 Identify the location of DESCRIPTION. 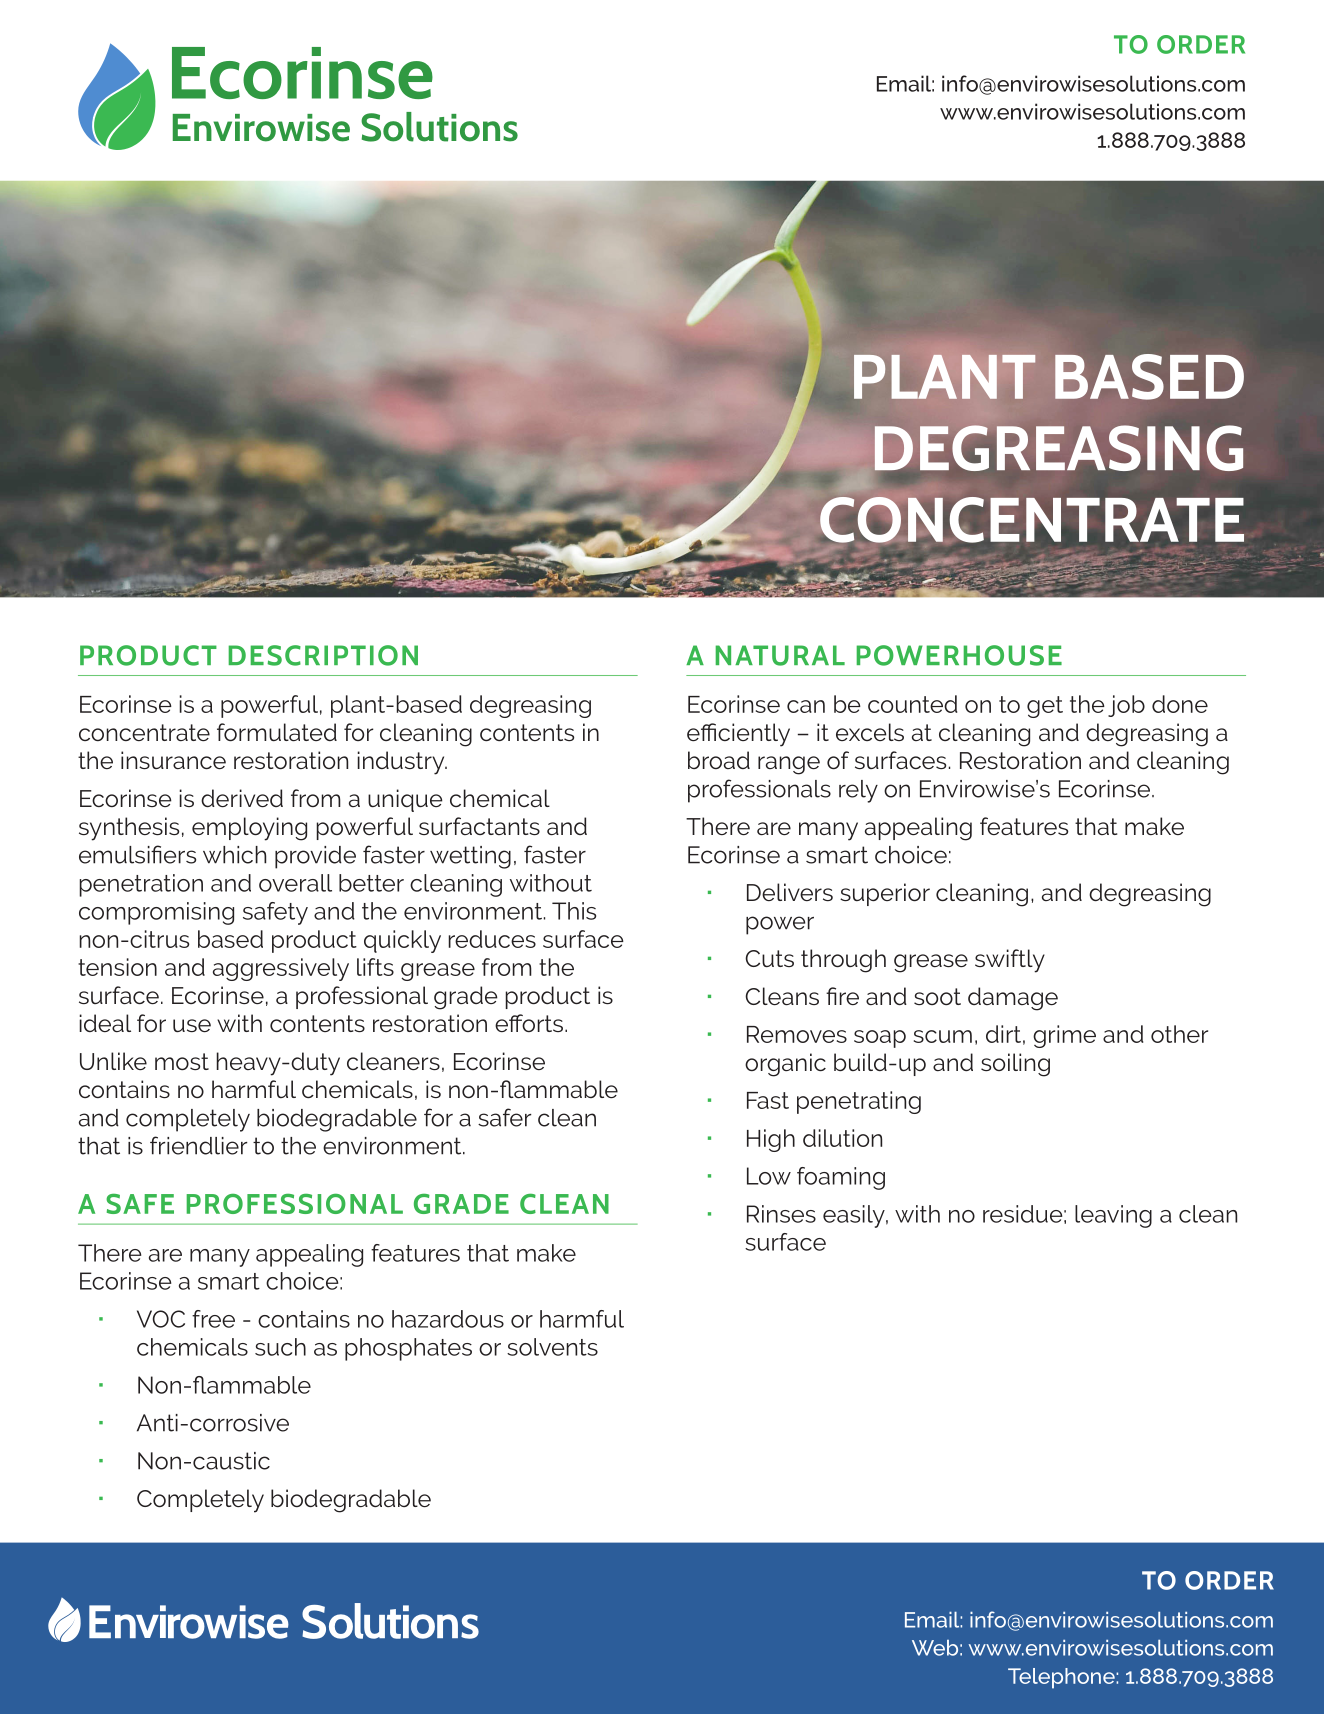
(323, 655).
